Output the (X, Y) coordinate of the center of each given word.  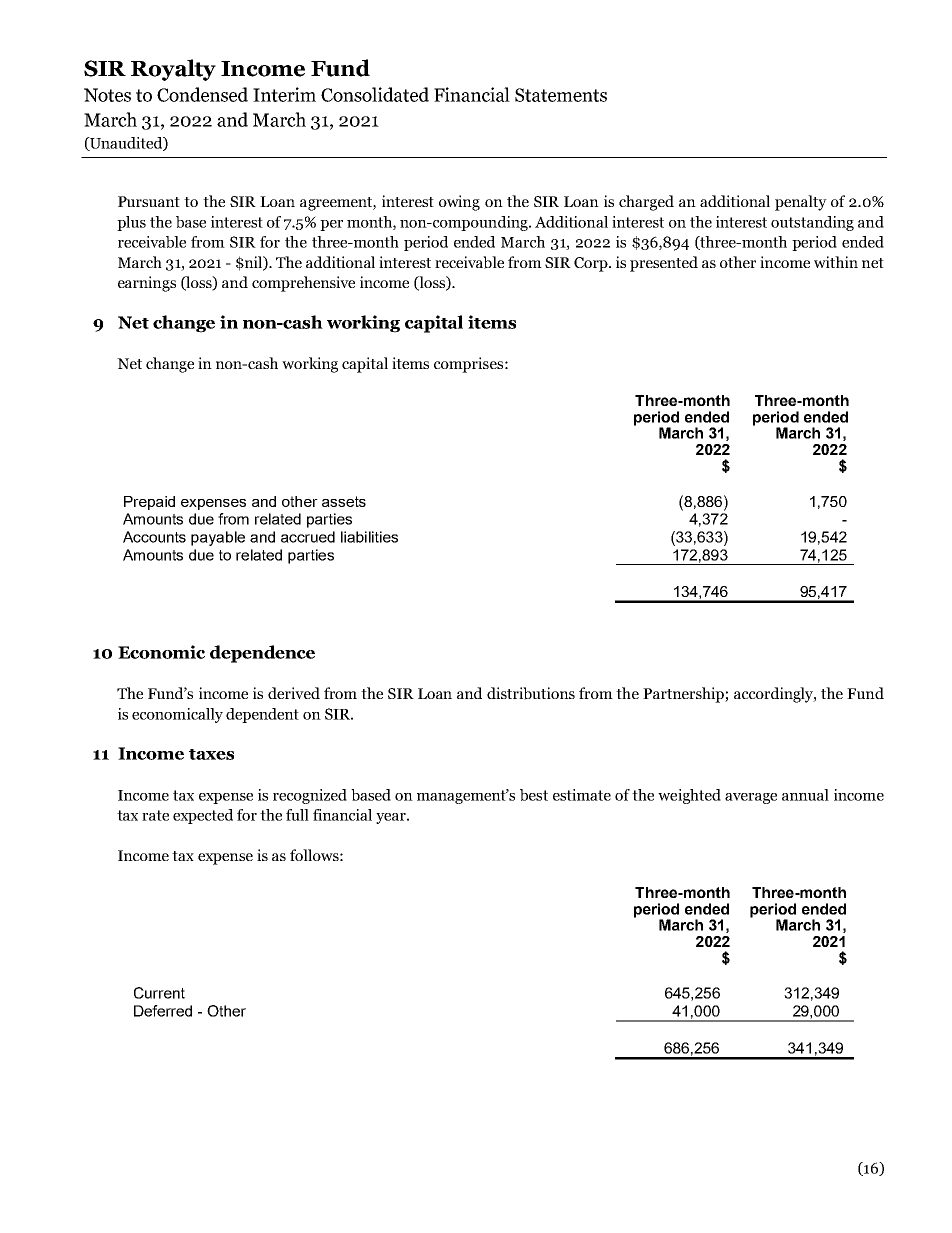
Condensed (202, 94)
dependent (262, 715)
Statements (561, 95)
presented (664, 264)
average (751, 798)
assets (344, 501)
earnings (147, 284)
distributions (531, 693)
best (534, 795)
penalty (801, 203)
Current (159, 993)
